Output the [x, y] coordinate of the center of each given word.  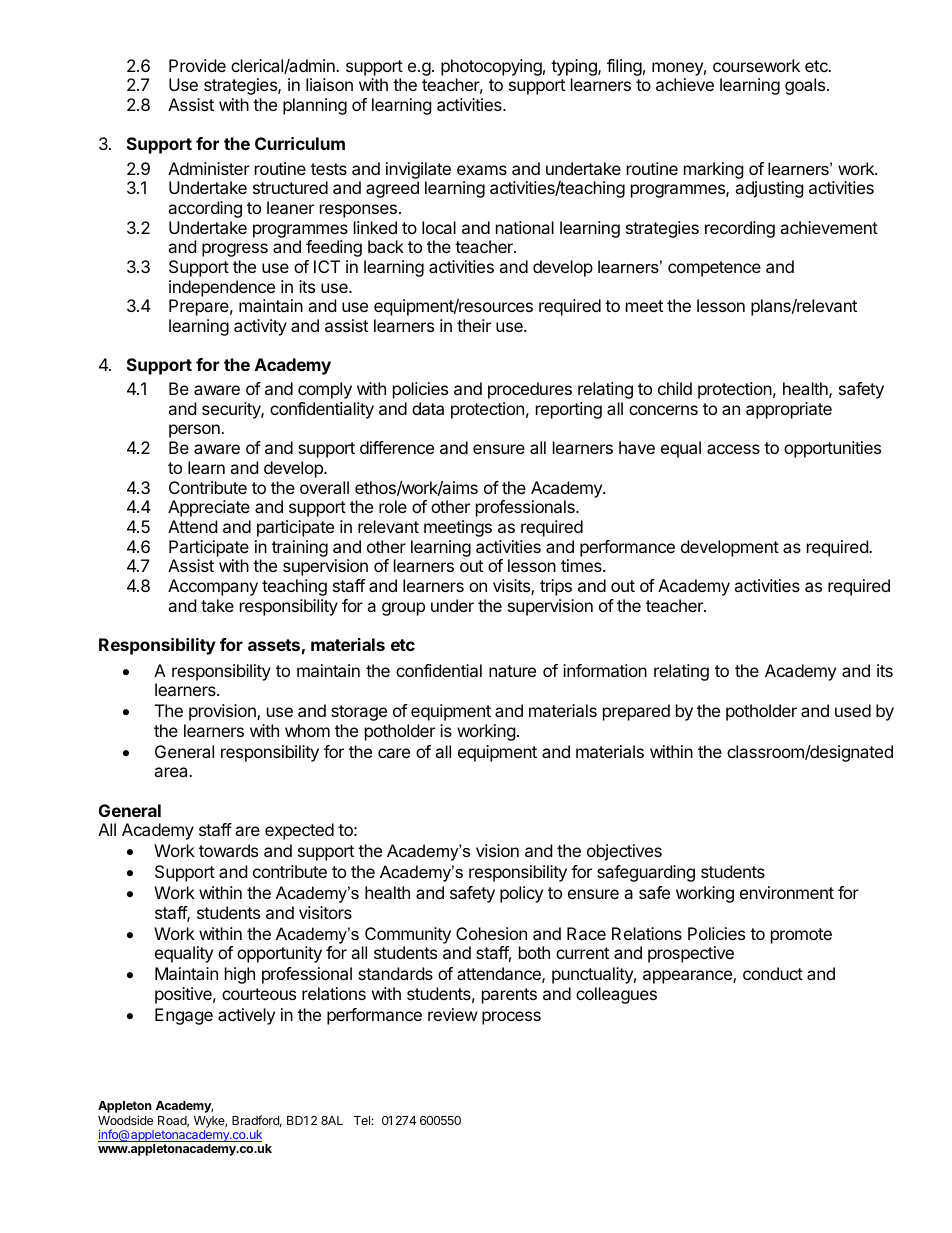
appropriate [789, 410]
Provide [197, 65]
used [853, 710]
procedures [530, 390]
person [195, 431]
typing [575, 67]
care [394, 753]
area [172, 772]
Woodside [125, 1120]
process [511, 1018]
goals [805, 86]
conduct [773, 973]
